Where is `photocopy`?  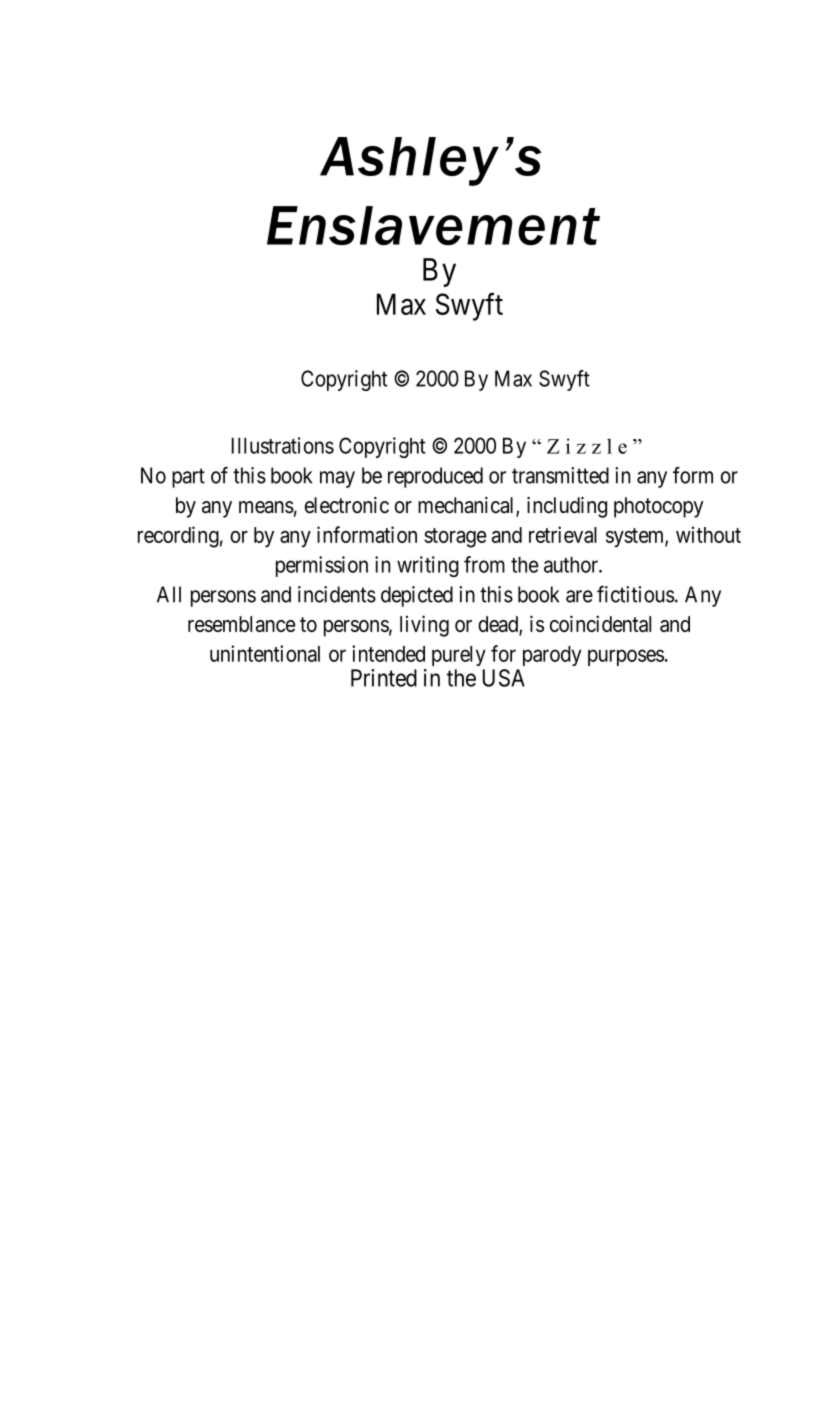
photocopy is located at coordinates (658, 507).
